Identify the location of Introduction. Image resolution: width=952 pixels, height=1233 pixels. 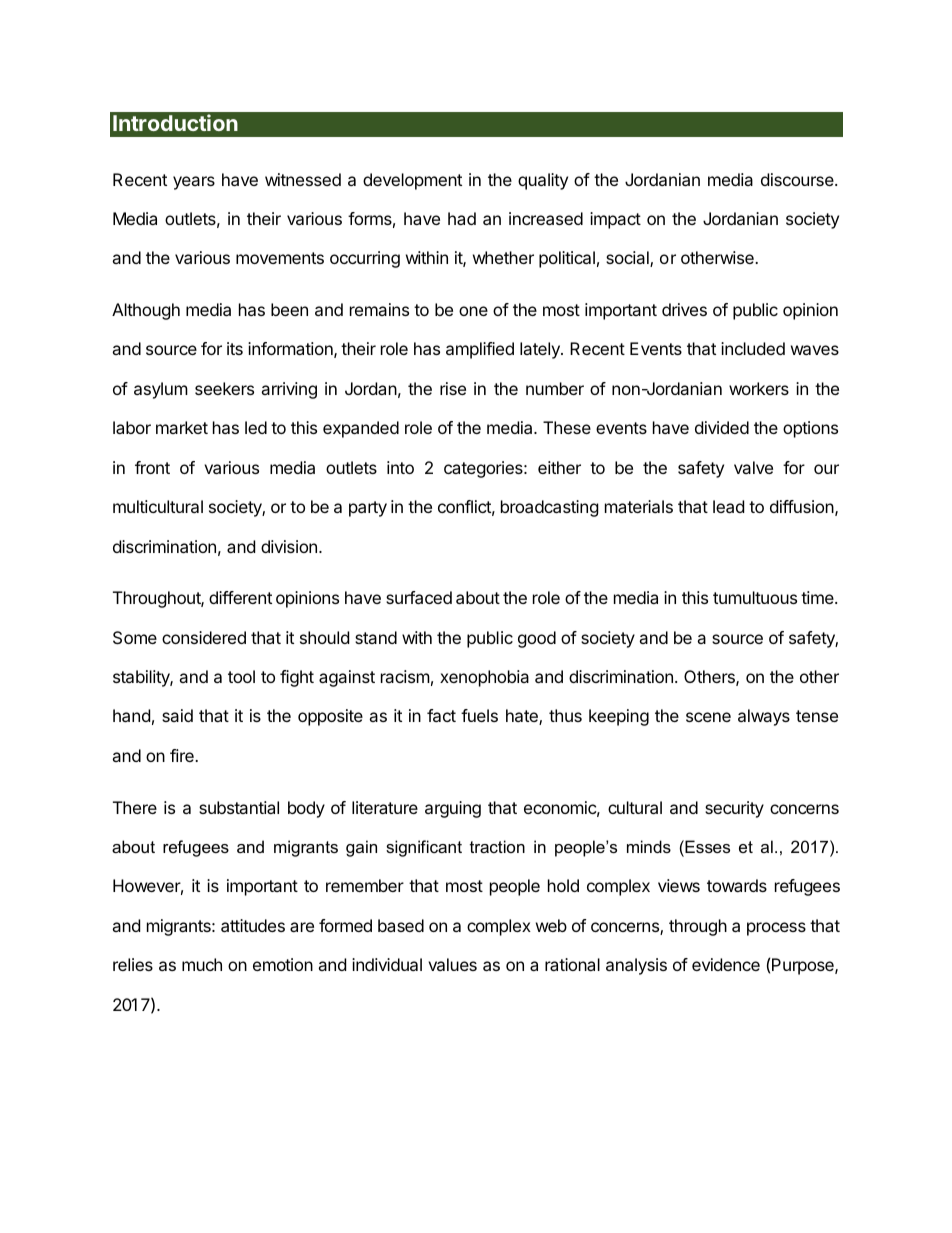
(175, 122).
